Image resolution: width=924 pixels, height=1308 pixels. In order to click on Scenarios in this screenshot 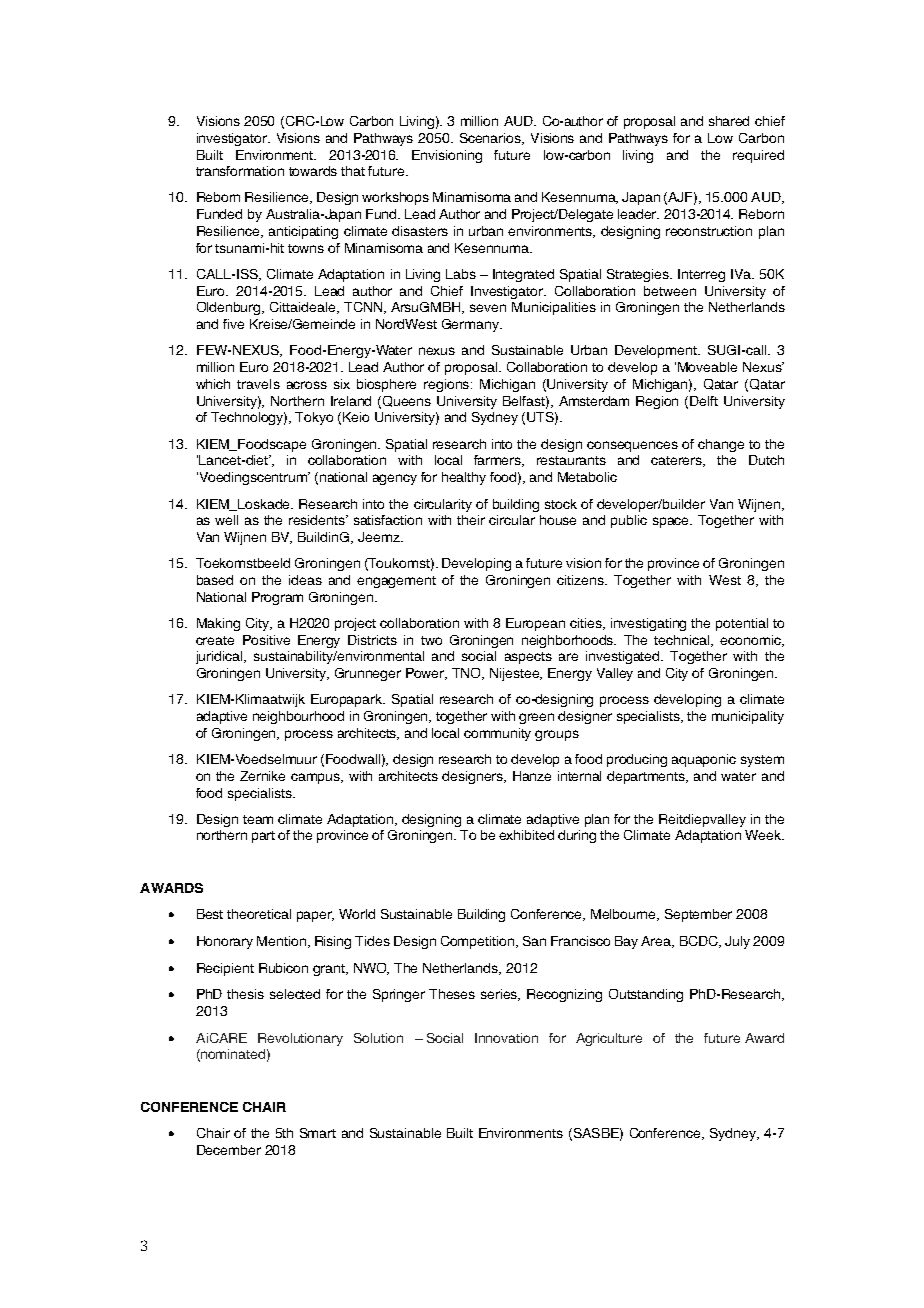, I will do `click(492, 139)`.
